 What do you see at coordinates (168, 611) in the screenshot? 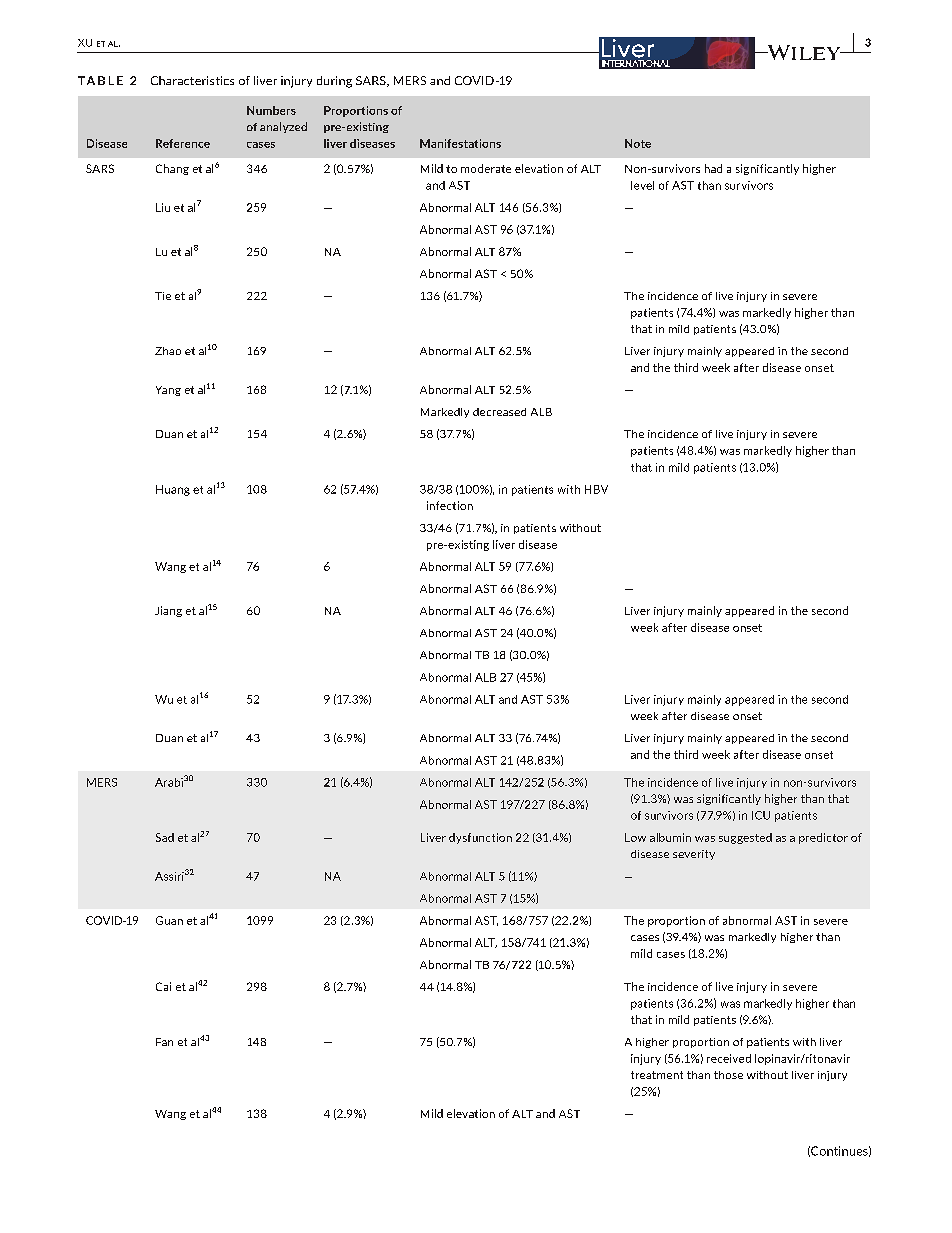
I see `Jiang` at bounding box center [168, 611].
